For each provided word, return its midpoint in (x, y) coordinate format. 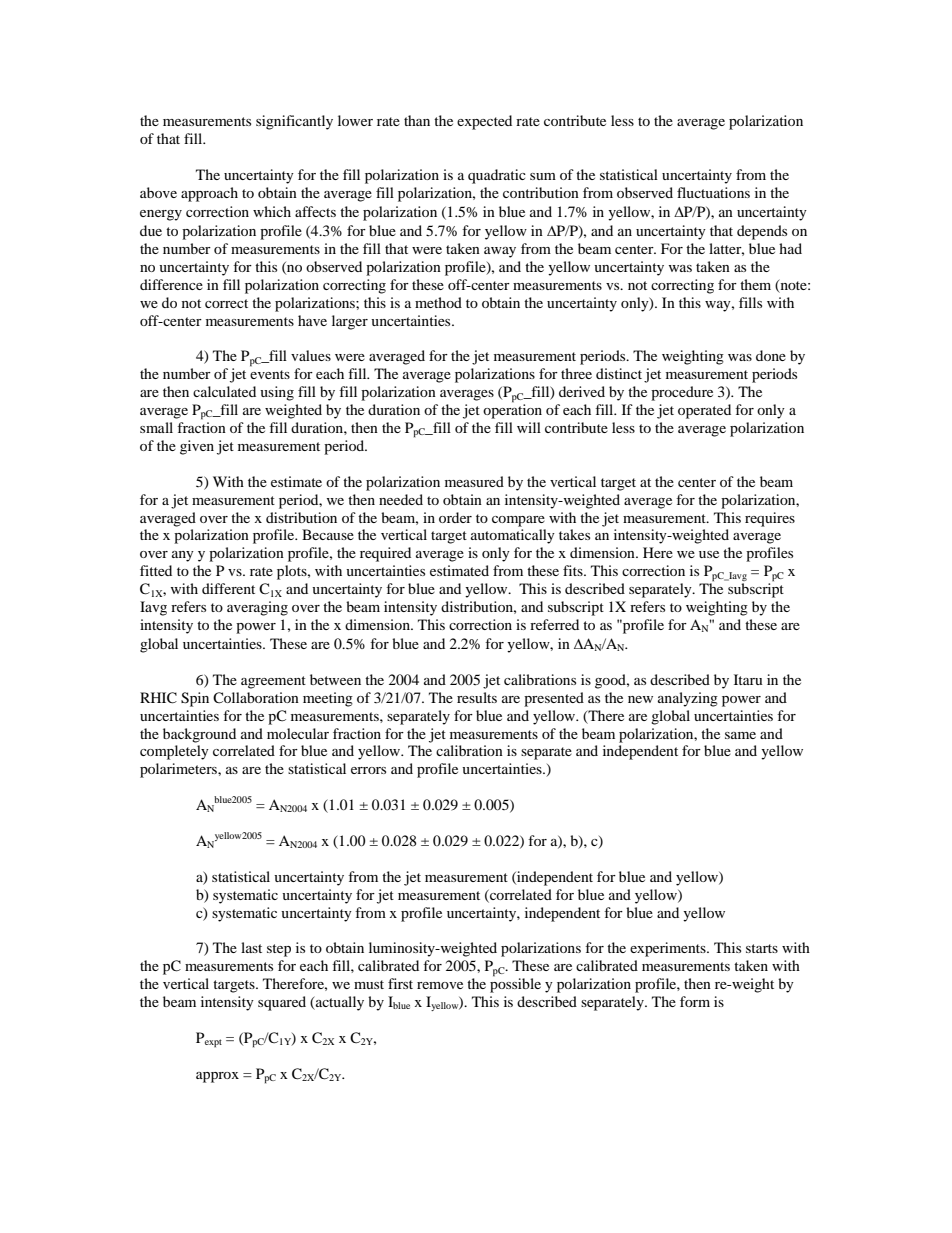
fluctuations (713, 192)
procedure (682, 393)
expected (484, 122)
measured (474, 481)
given (197, 447)
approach (209, 194)
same (740, 735)
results (477, 697)
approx (217, 1077)
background (199, 735)
